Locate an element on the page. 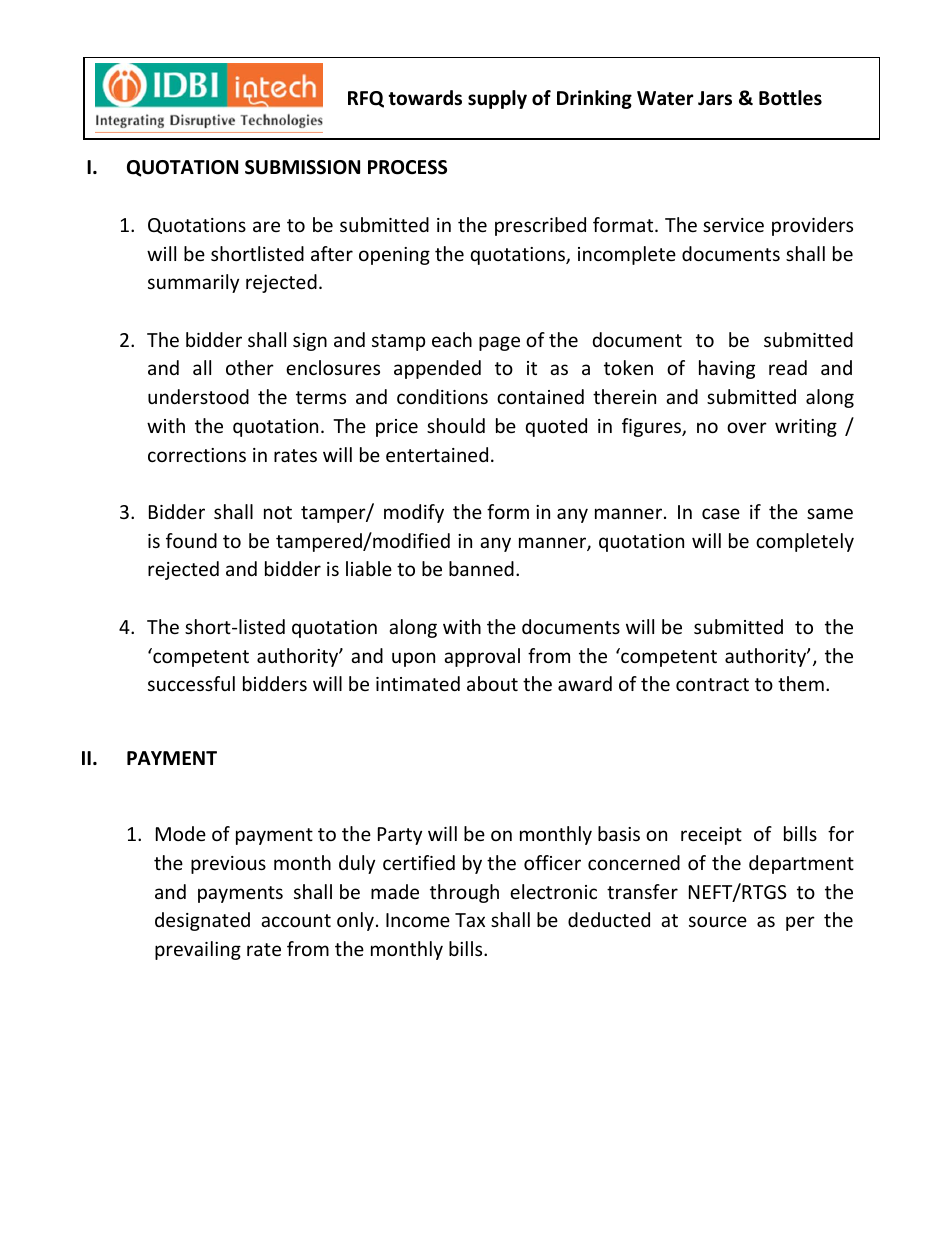 The image size is (952, 1233). approval is located at coordinates (482, 657).
